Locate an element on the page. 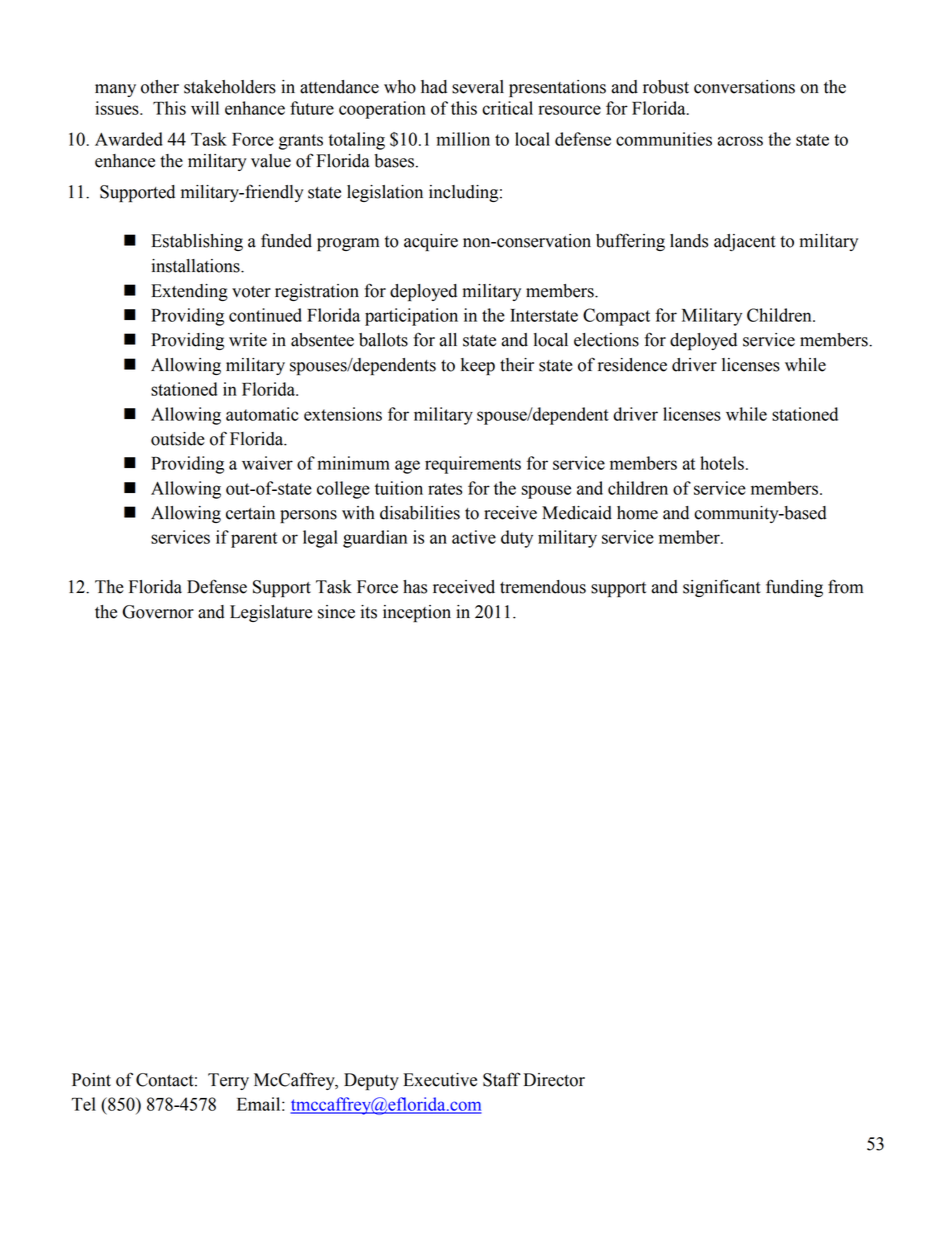 The width and height of the page is (952, 1233). residence is located at coordinates (632, 365).
